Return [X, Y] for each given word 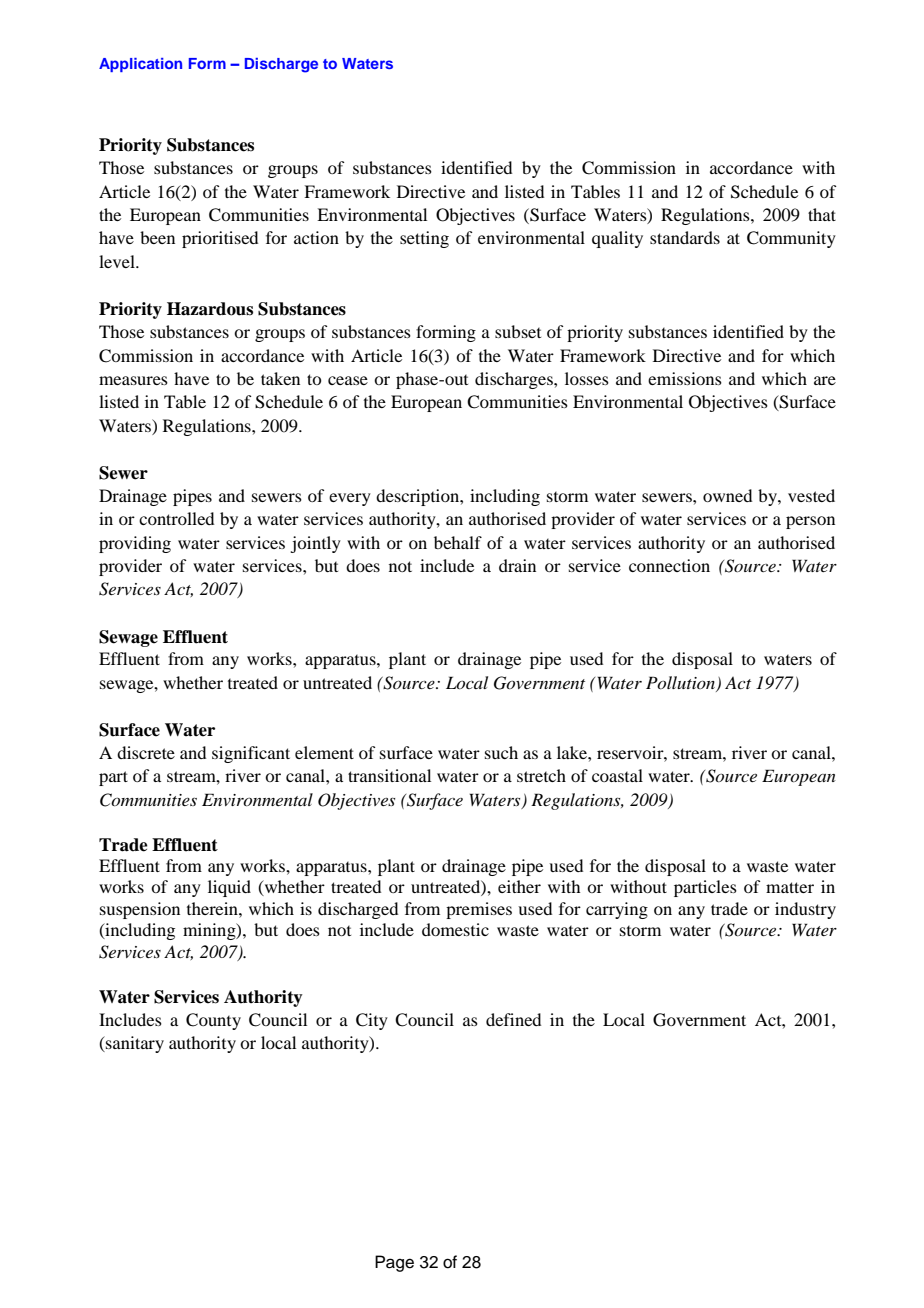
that [822, 214]
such [501, 752]
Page [394, 1263]
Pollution [682, 683]
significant [251, 754]
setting [424, 239]
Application [140, 65]
